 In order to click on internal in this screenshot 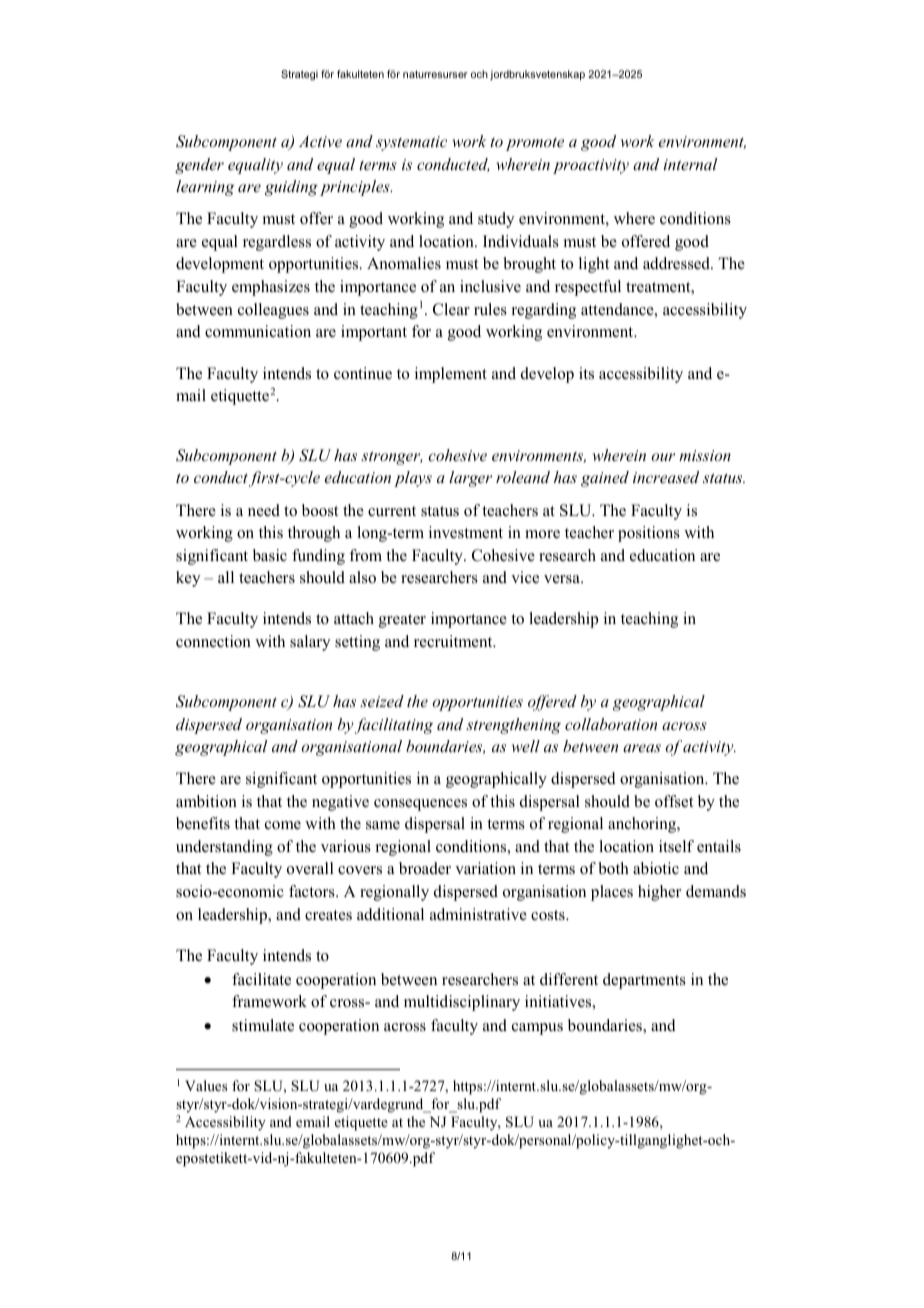, I will do `click(690, 164)`.
